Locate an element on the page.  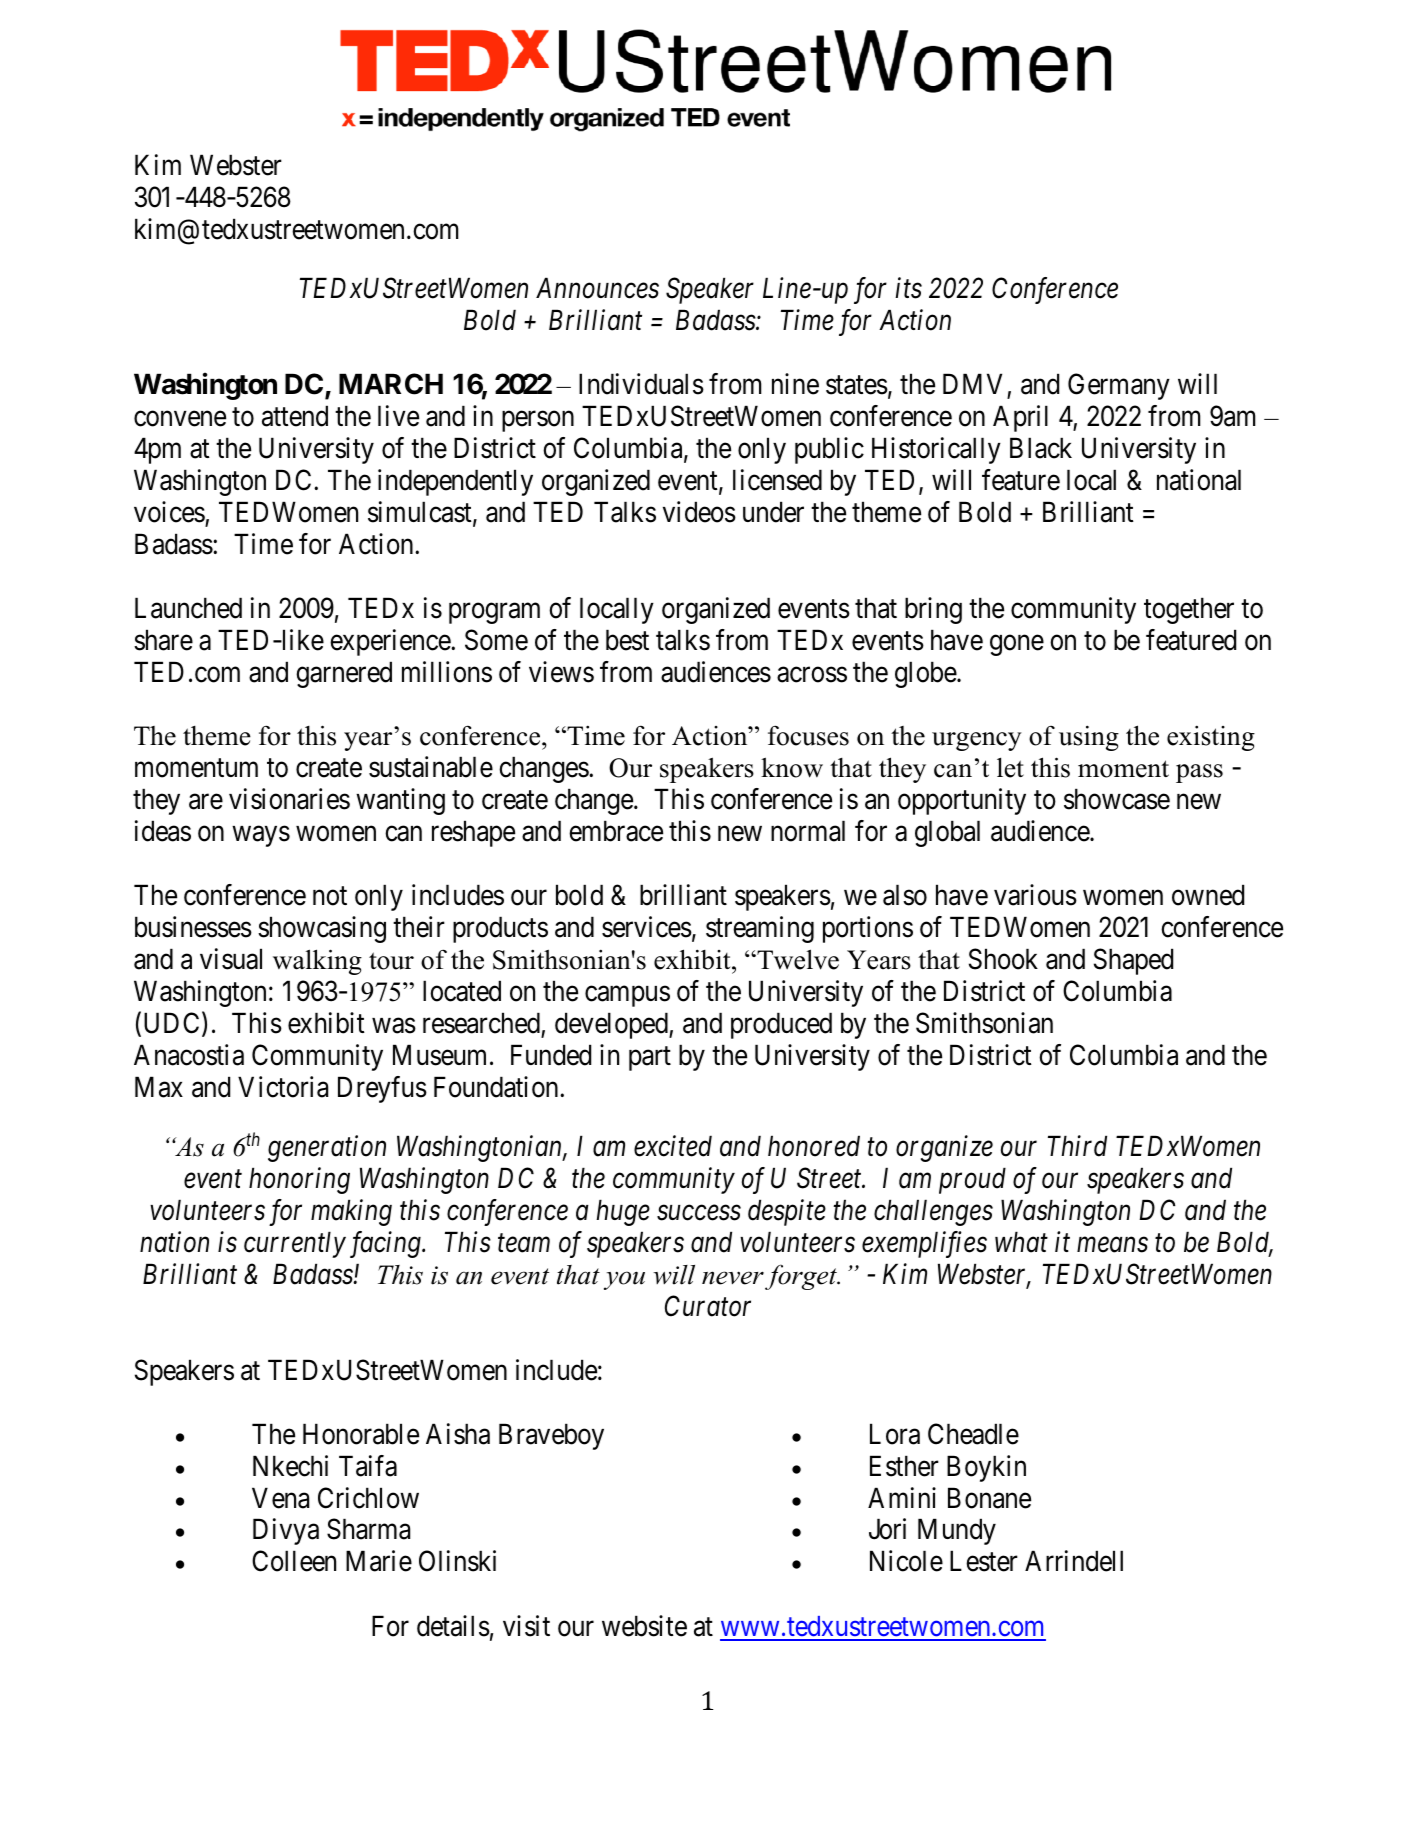
Individuals is located at coordinates (641, 384).
